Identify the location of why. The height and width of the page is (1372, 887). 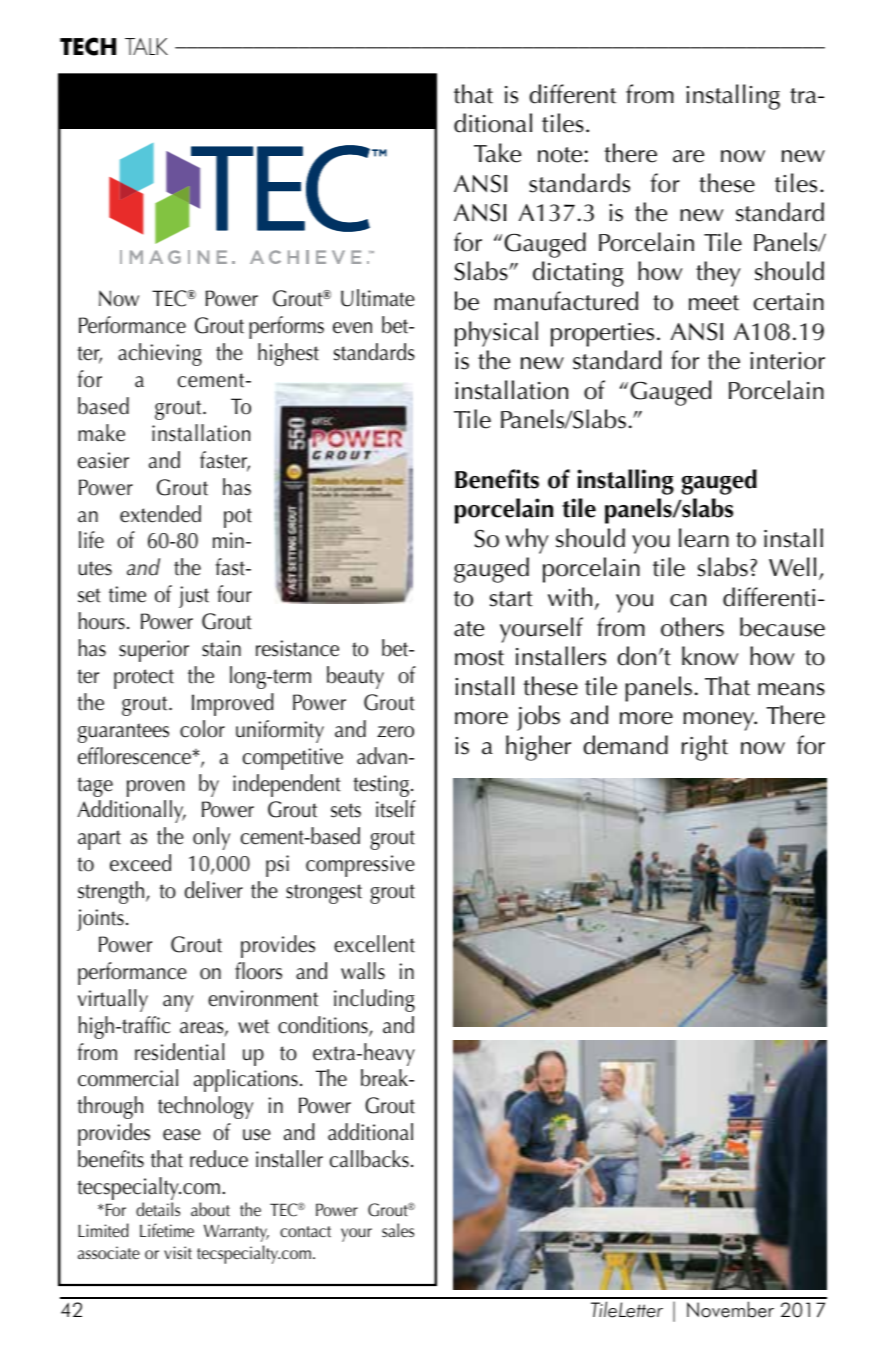
(527, 541).
